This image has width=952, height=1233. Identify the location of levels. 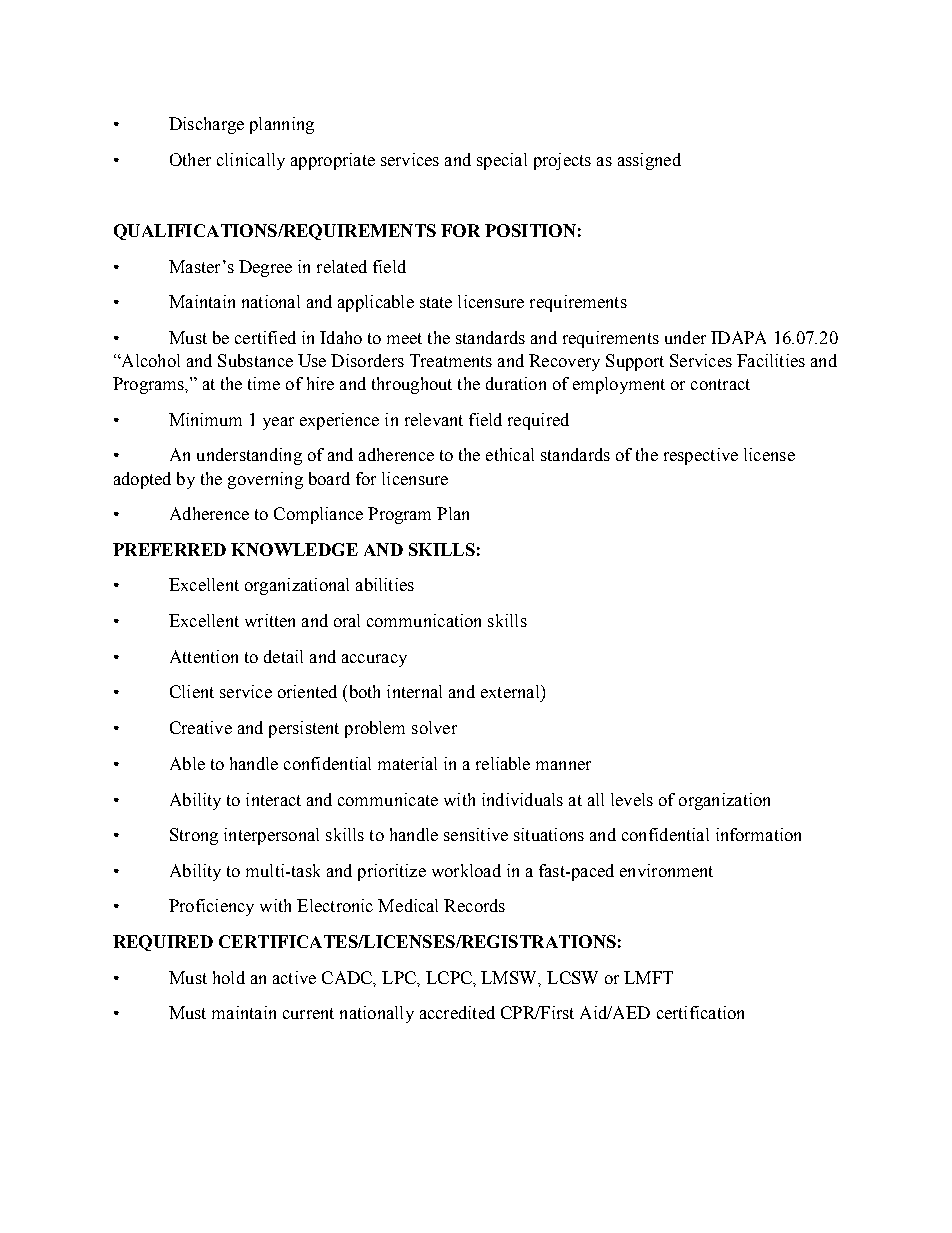
(632, 799).
